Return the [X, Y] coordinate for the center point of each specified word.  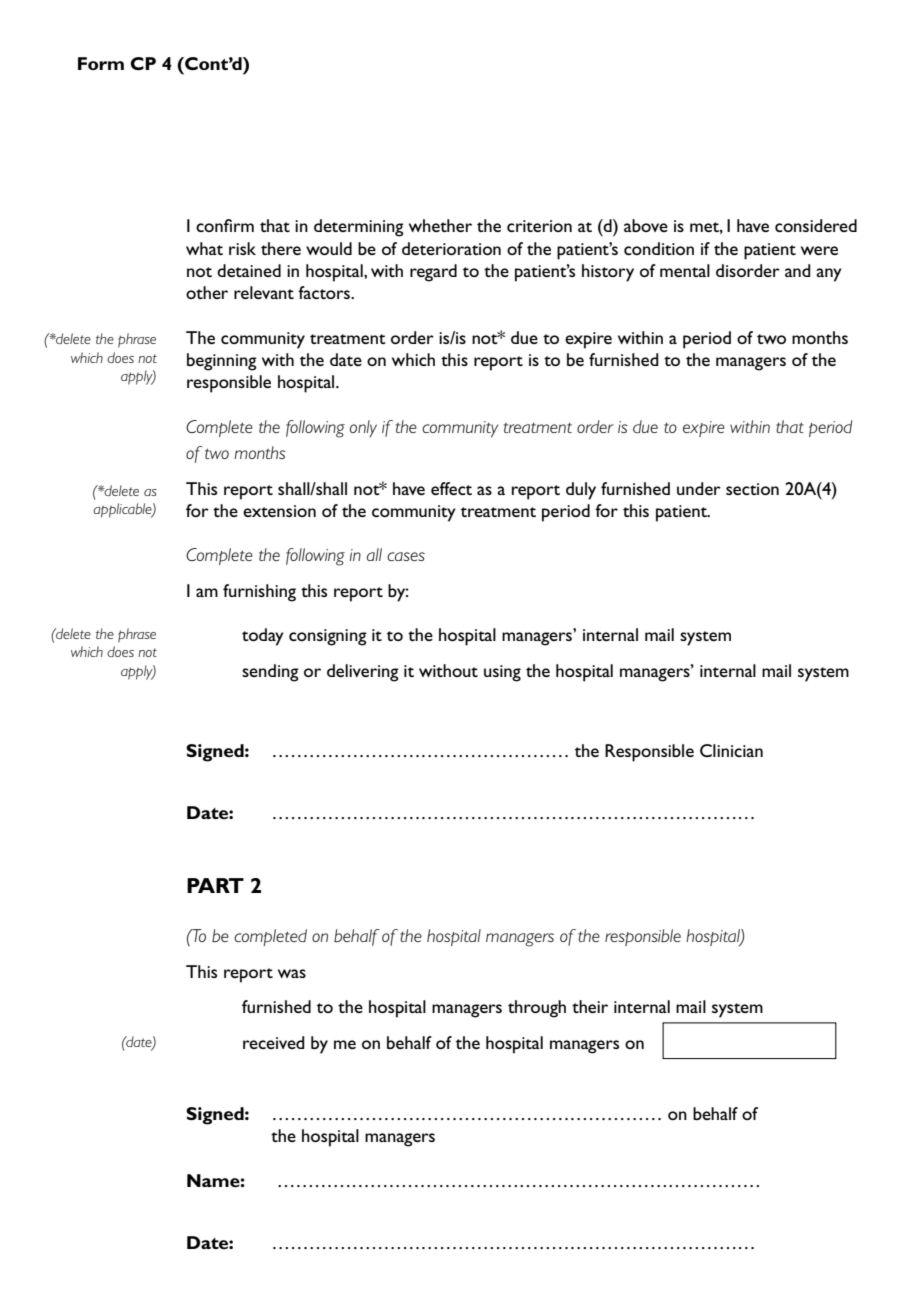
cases [406, 556]
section [752, 489]
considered [816, 225]
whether [440, 225]
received [274, 1042]
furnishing [259, 593]
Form [101, 63]
